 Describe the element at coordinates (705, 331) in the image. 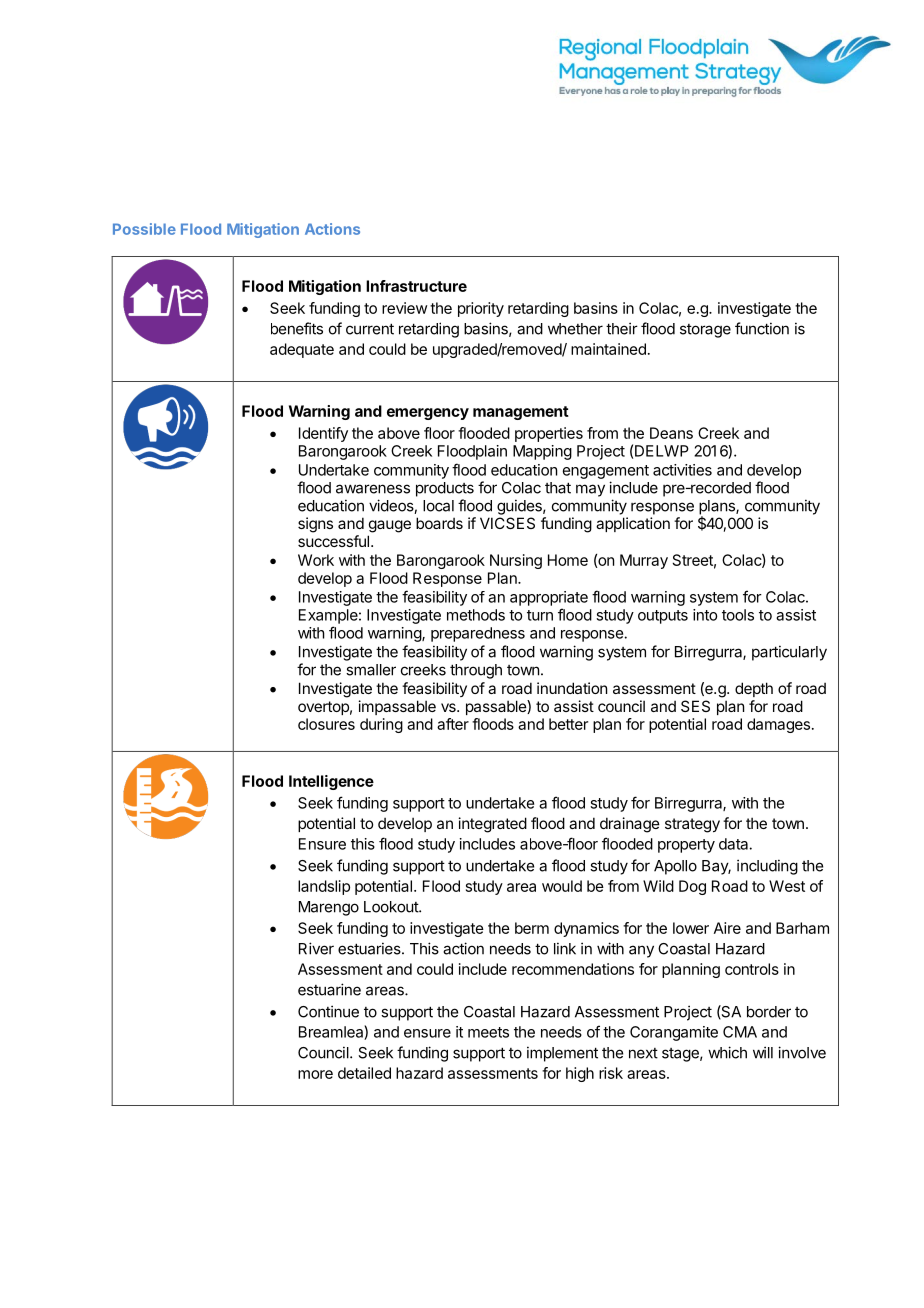

I see `storage` at that location.
